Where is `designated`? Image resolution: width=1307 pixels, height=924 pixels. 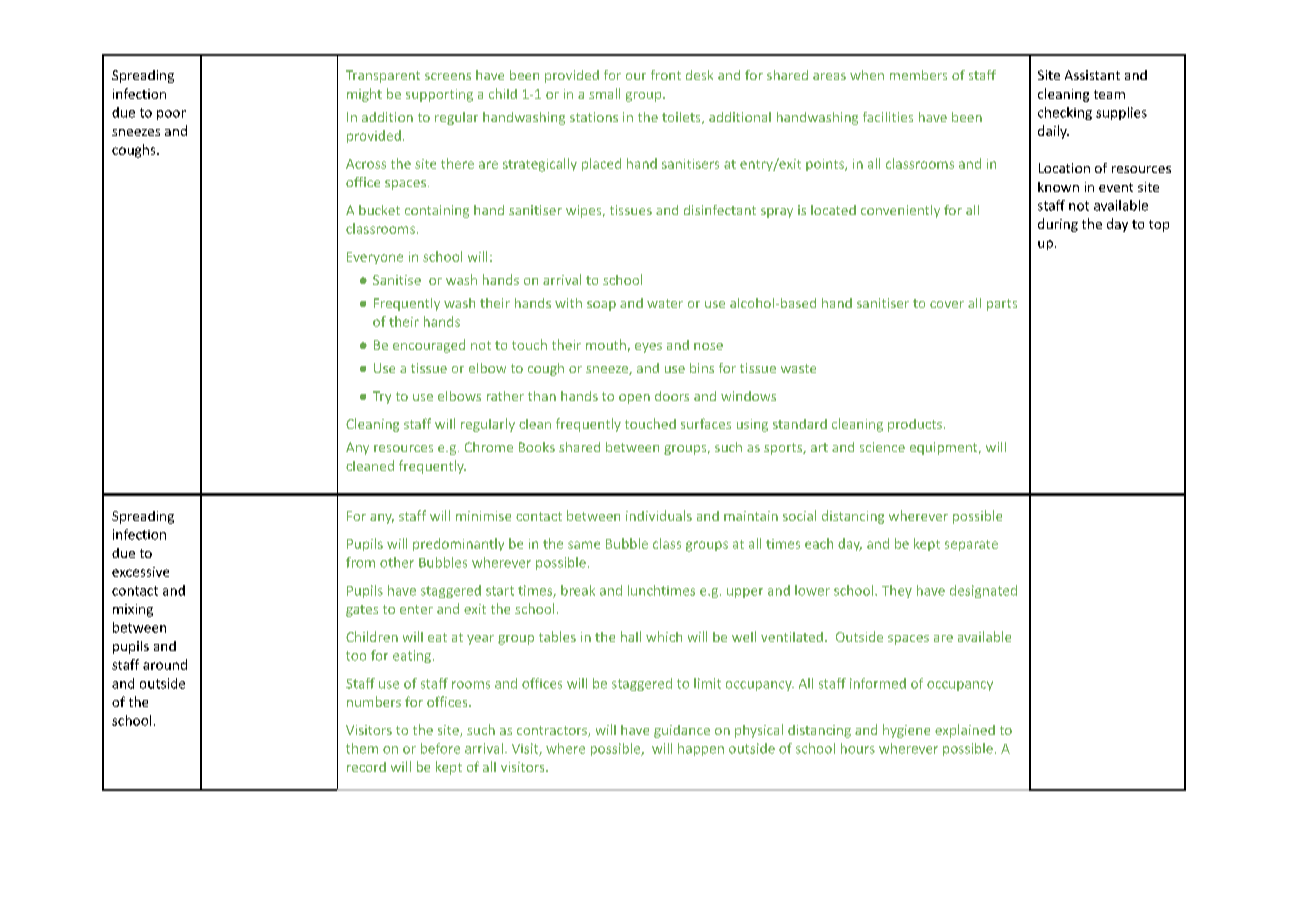
designated is located at coordinates (983, 591).
